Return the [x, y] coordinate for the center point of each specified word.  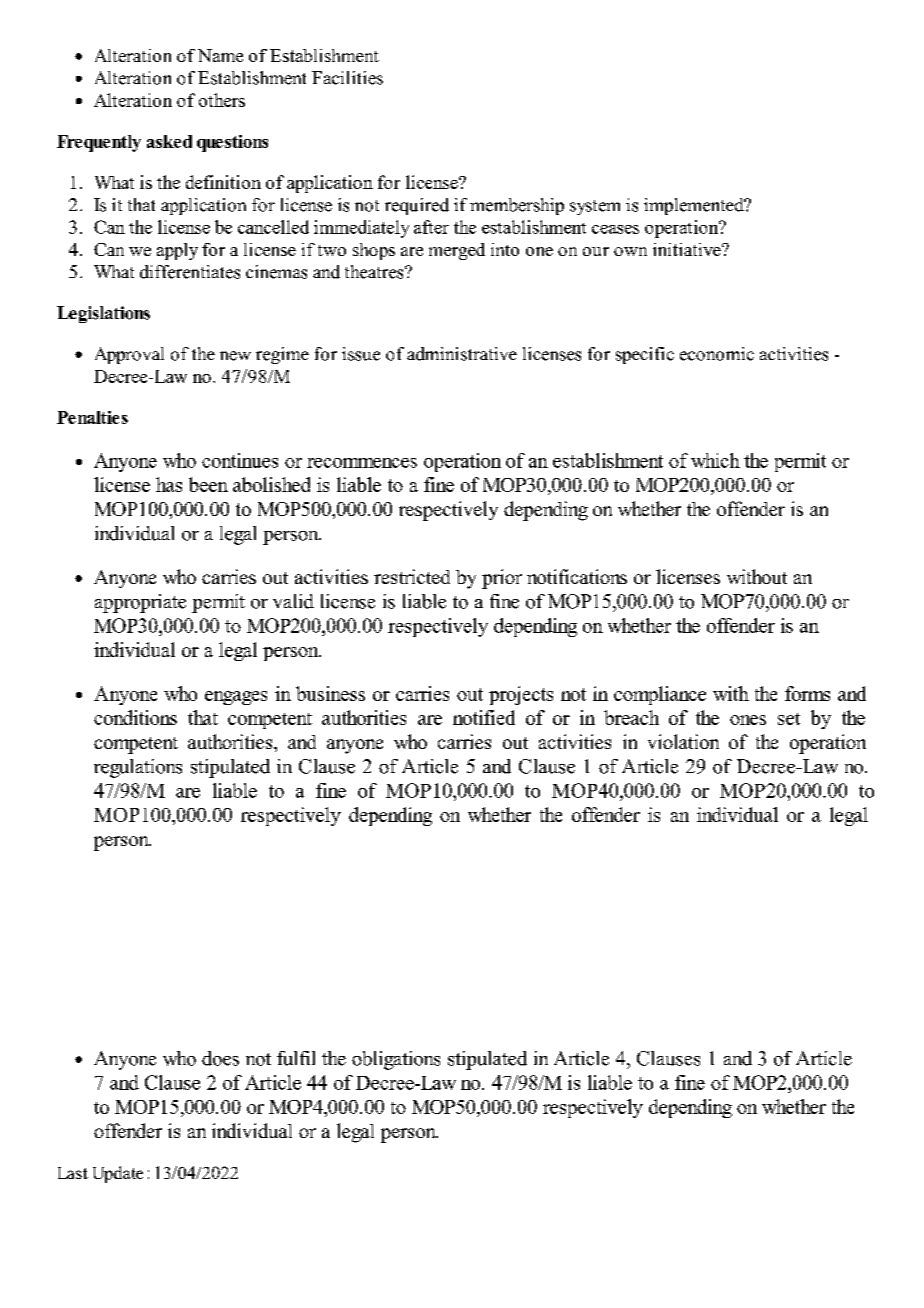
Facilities [347, 78]
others [222, 100]
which [715, 460]
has [169, 484]
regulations [138, 768]
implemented [695, 206]
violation [683, 741]
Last [73, 1173]
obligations [396, 1060]
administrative [462, 354]
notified [484, 717]
